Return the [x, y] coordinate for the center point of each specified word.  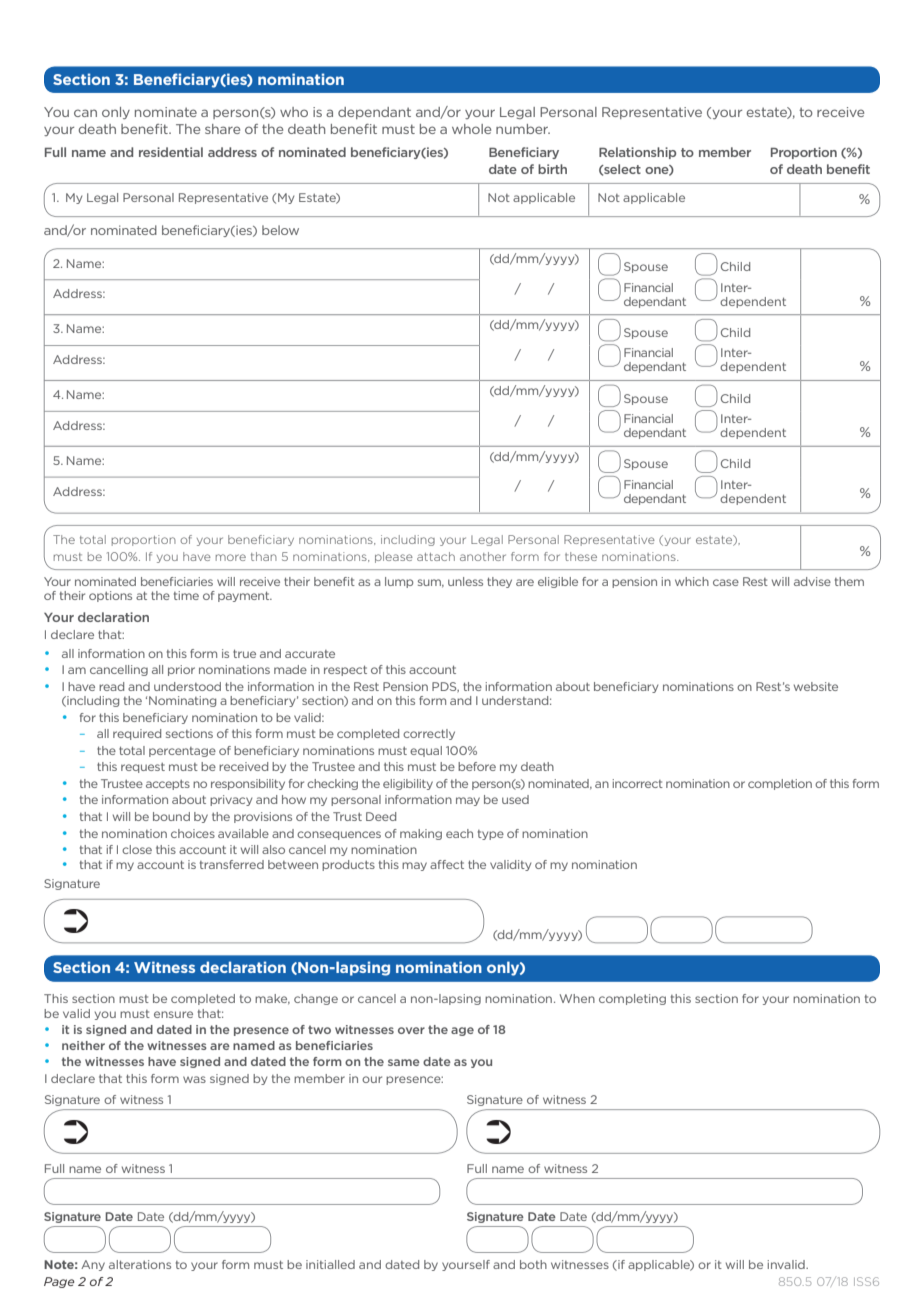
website [816, 686]
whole [471, 129]
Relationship [637, 153]
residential [171, 152]
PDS [445, 687]
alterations [140, 1264]
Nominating [182, 701]
